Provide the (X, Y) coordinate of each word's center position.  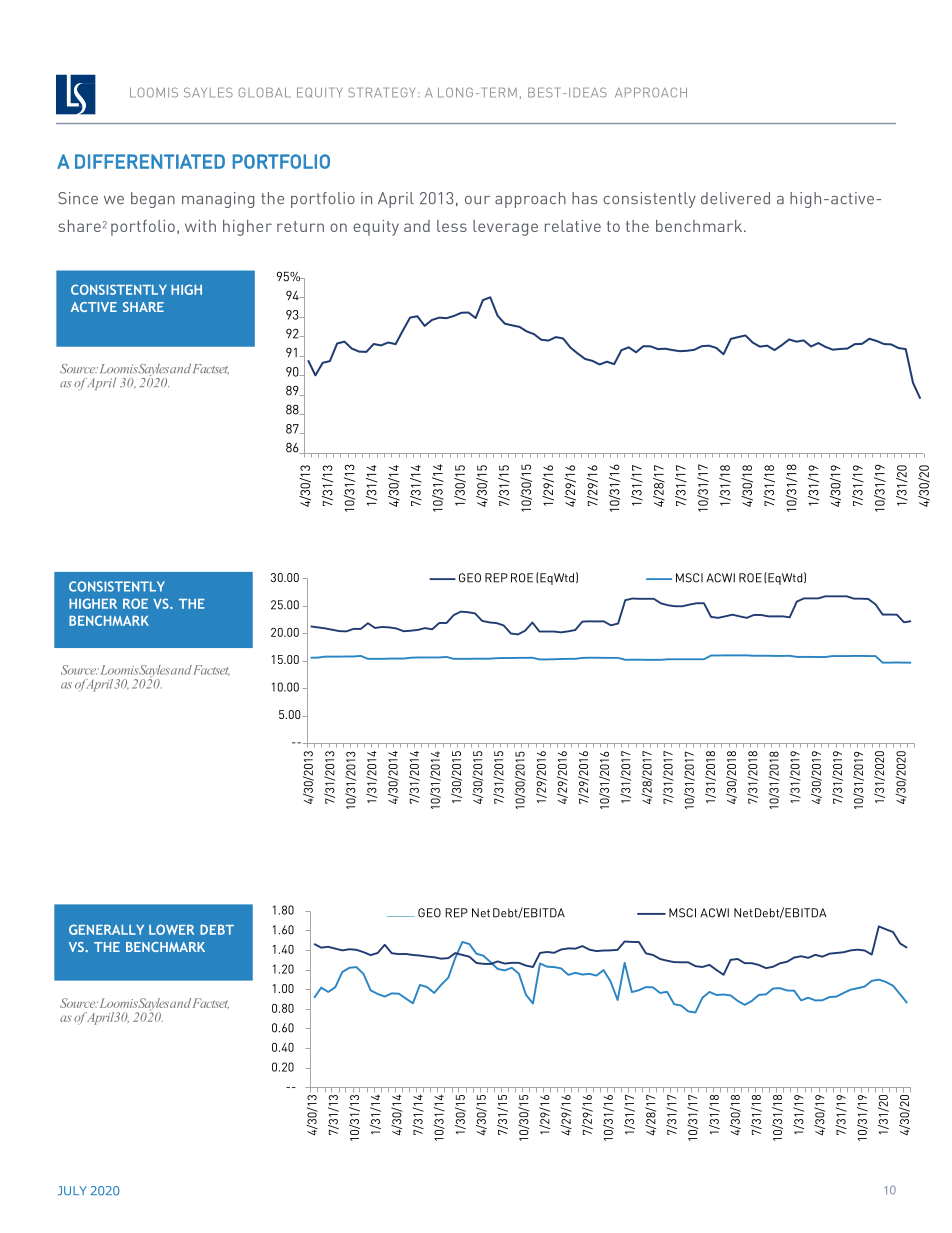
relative (573, 226)
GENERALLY (106, 929)
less (452, 226)
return (300, 226)
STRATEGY (381, 92)
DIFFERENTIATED (150, 161)
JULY (72, 1191)
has (585, 198)
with (200, 226)
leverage (505, 228)
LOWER (171, 929)
